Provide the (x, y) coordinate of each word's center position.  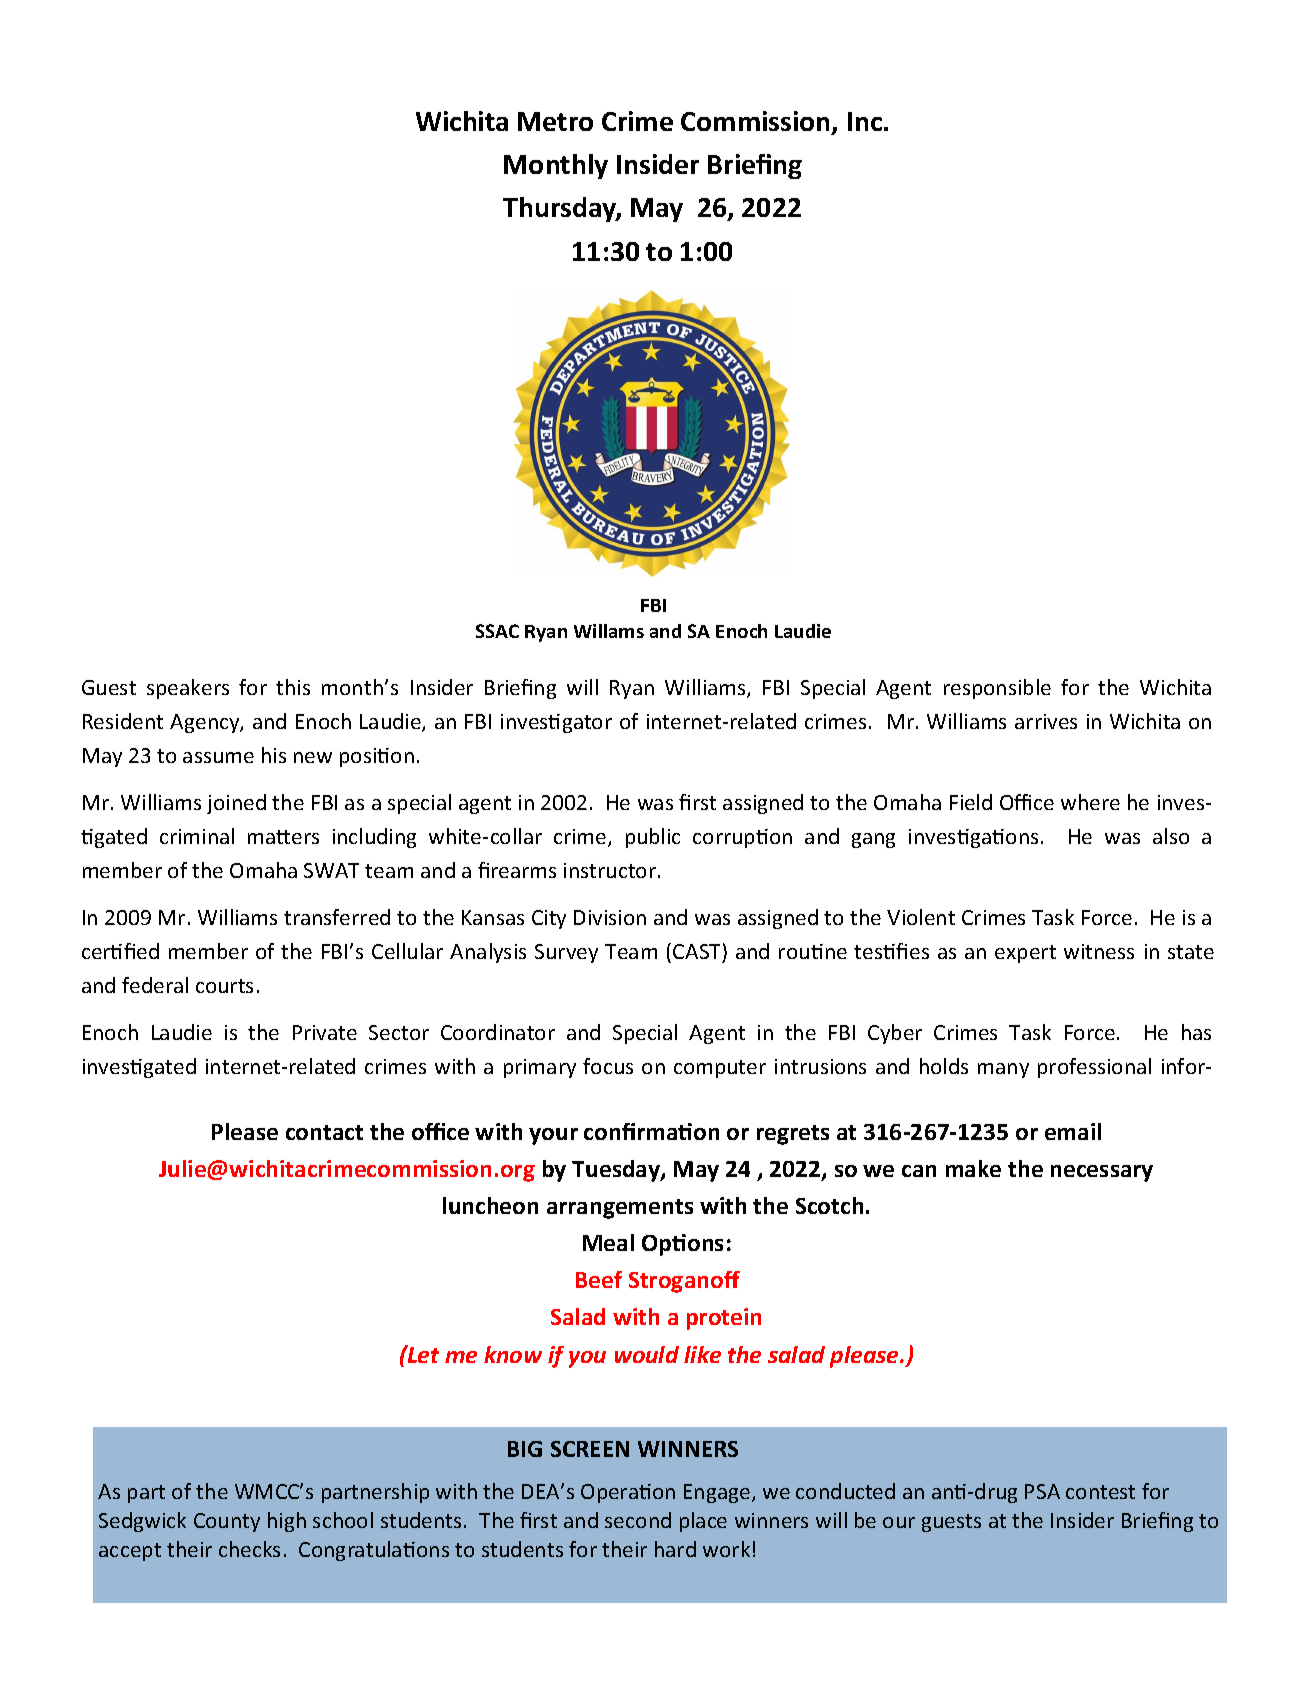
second (638, 1520)
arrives (1046, 721)
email (1073, 1131)
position (377, 757)
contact (324, 1132)
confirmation (651, 1131)
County (227, 1522)
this (293, 687)
